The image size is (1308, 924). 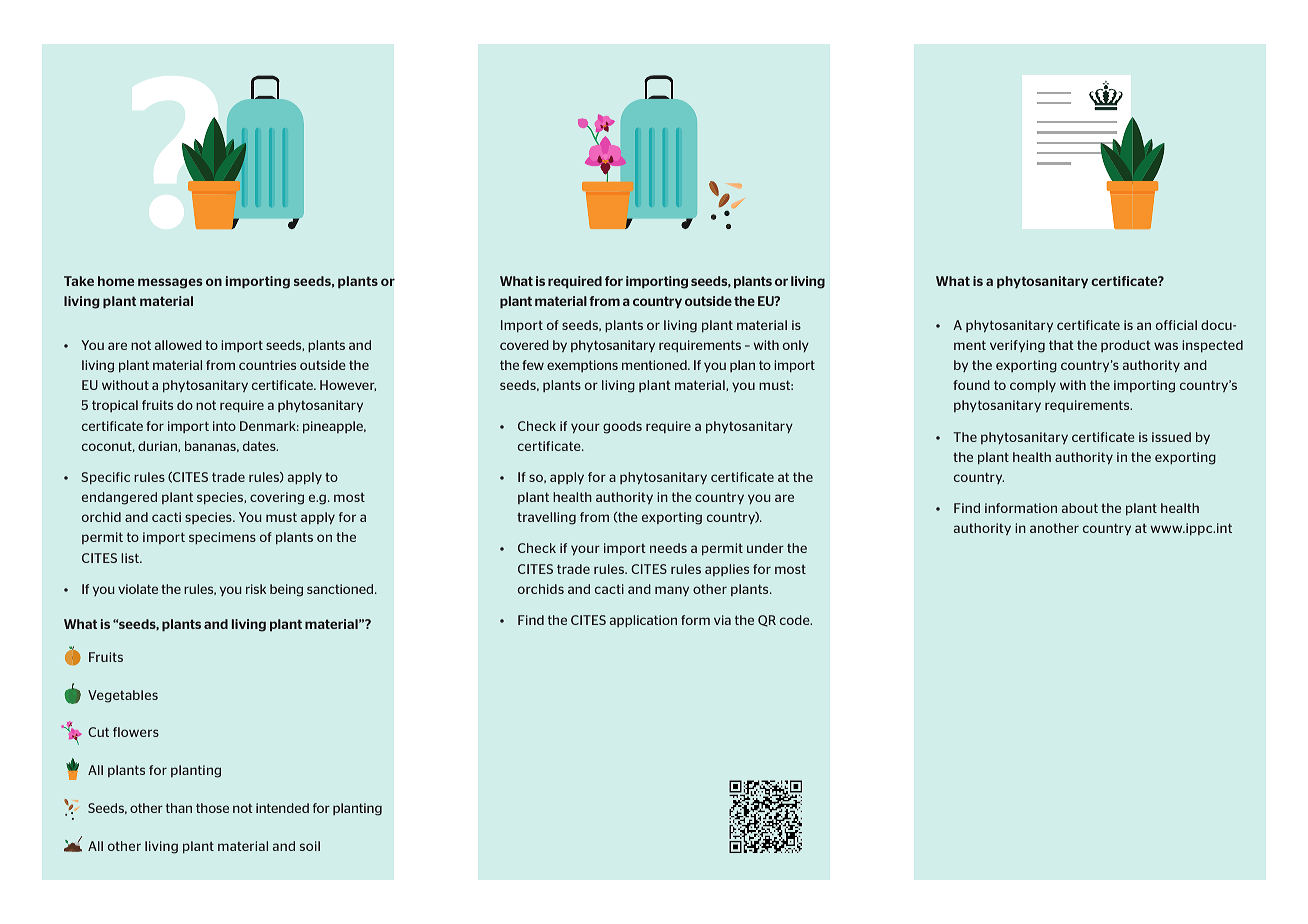 What do you see at coordinates (170, 283) in the page?
I see `messages` at bounding box center [170, 283].
